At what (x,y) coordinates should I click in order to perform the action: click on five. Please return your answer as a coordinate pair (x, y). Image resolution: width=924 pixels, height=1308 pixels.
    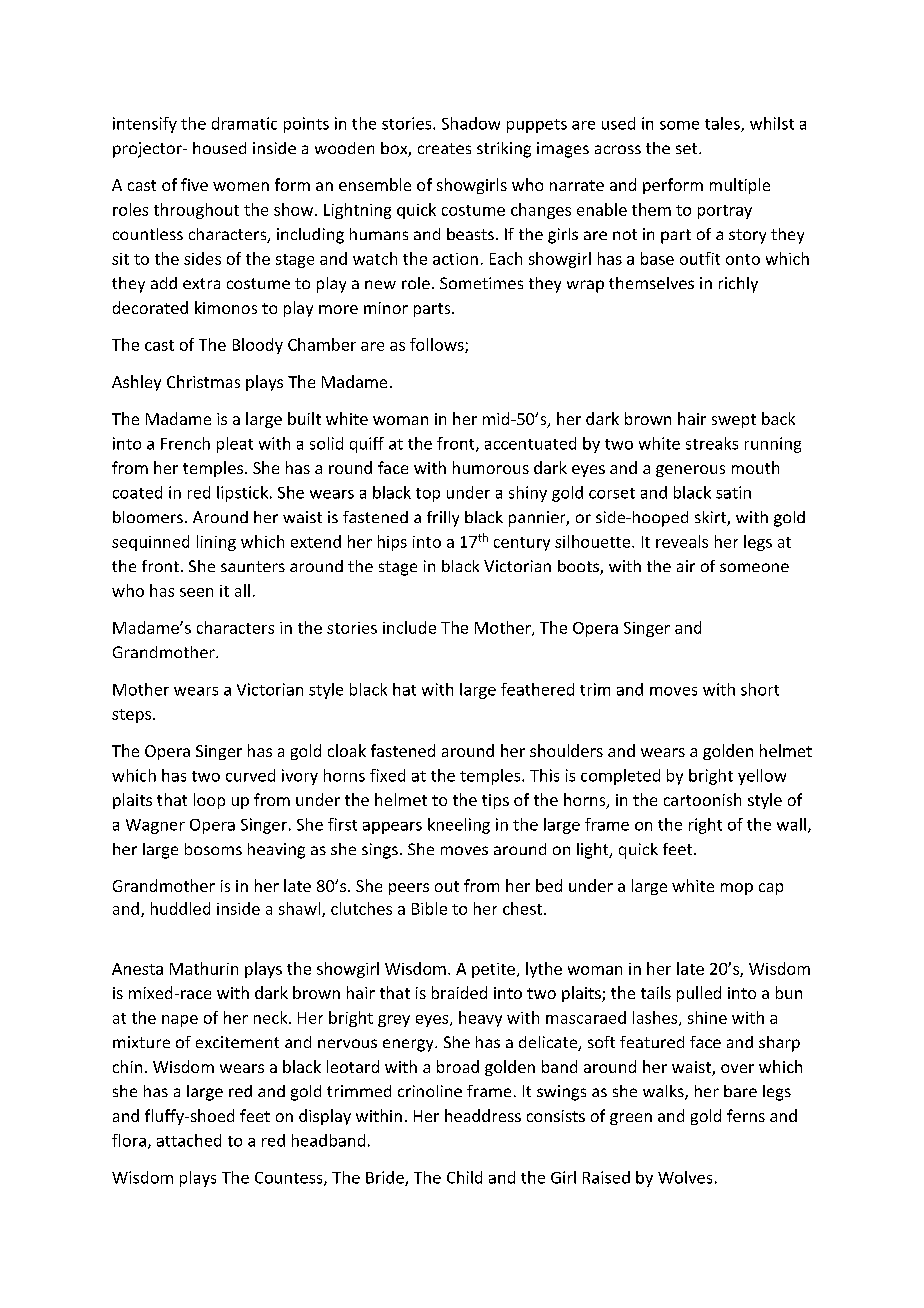
    Looking at the image, I should click on (194, 184).
